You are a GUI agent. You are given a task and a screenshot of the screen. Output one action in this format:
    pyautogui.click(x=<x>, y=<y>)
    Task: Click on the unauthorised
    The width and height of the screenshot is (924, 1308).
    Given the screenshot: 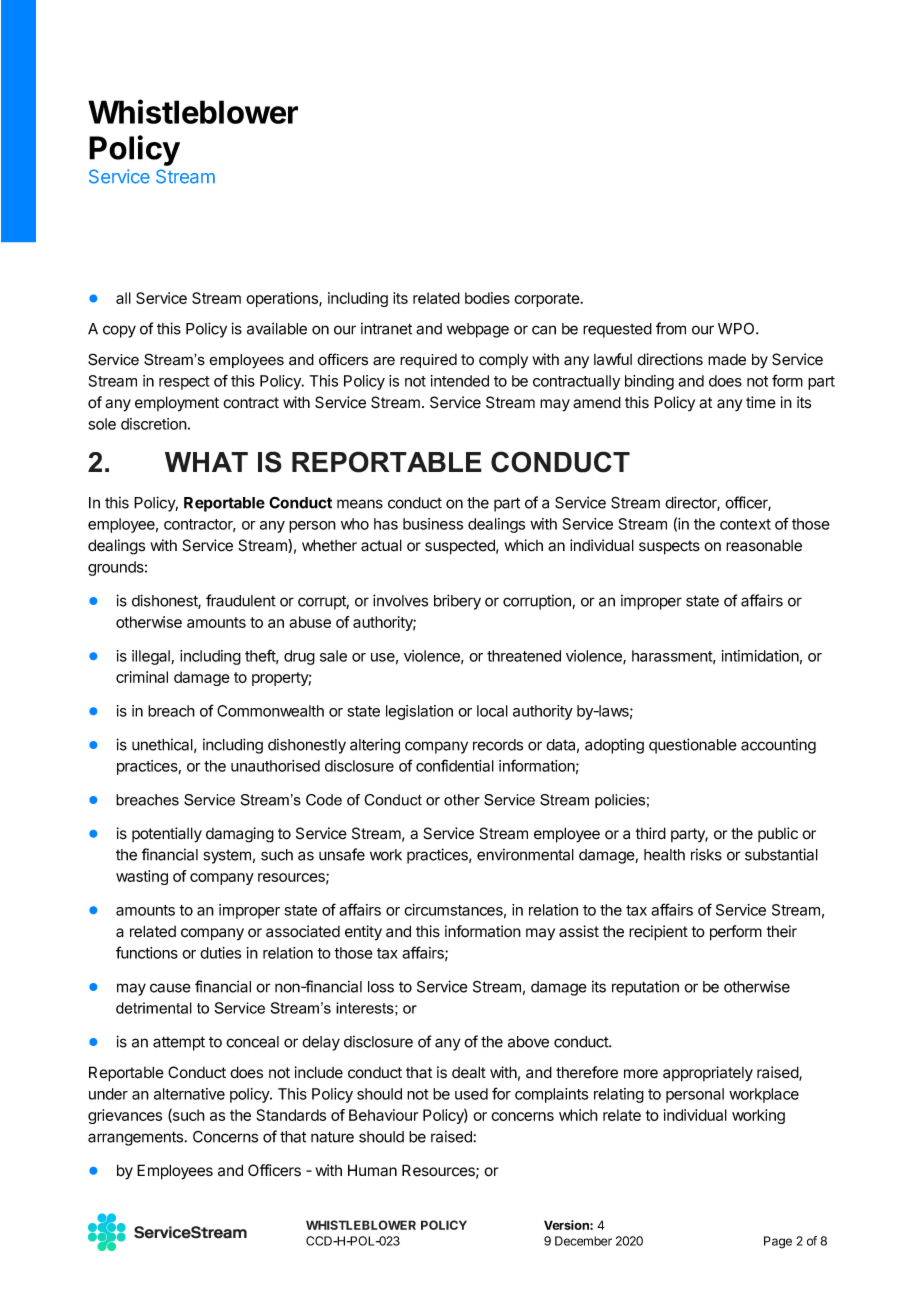 What is the action you would take?
    pyautogui.click(x=275, y=766)
